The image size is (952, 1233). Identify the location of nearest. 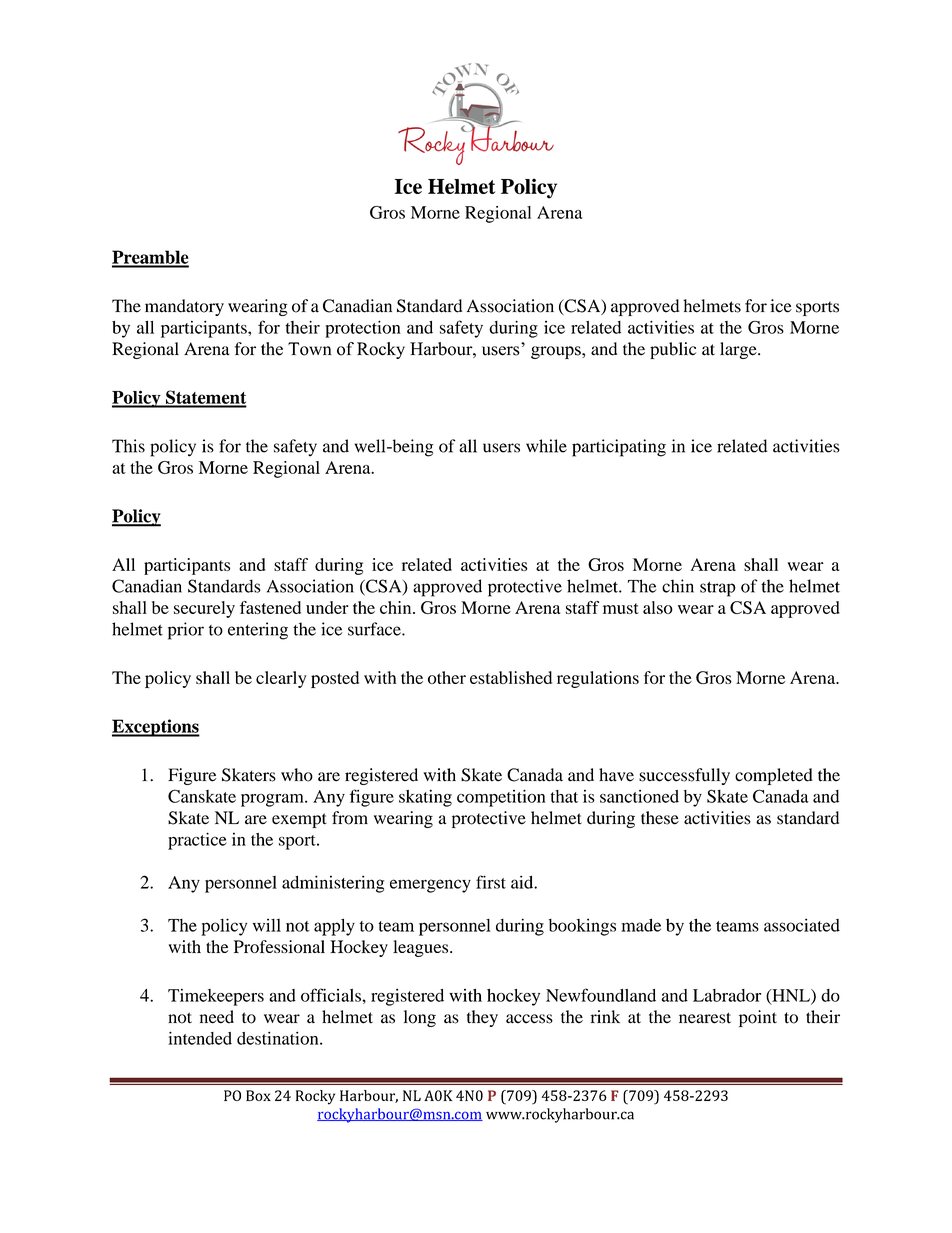
(705, 1018).
